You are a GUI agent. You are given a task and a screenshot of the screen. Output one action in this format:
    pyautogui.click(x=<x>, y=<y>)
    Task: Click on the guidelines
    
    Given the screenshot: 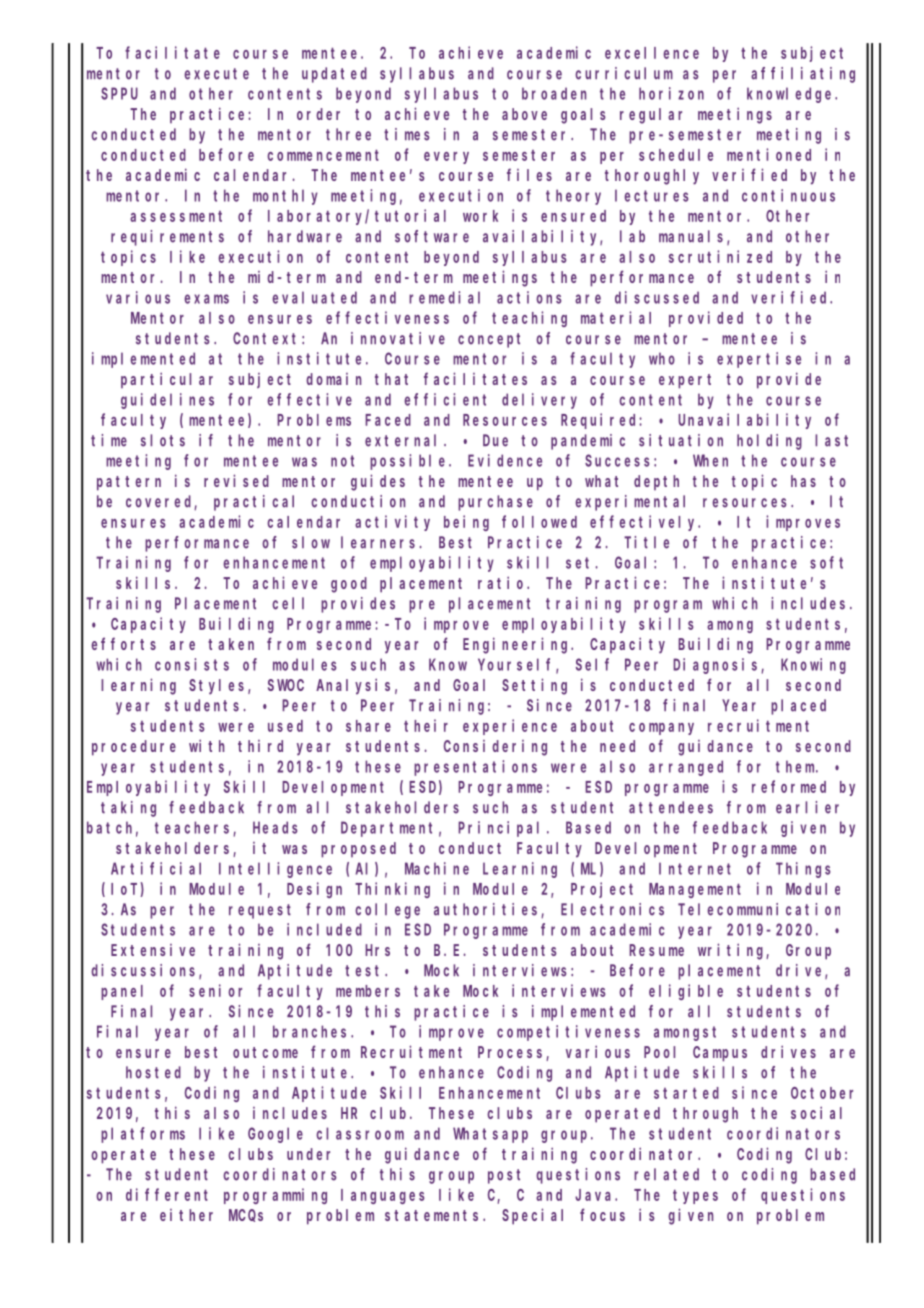 What is the action you would take?
    pyautogui.click(x=167, y=401)
